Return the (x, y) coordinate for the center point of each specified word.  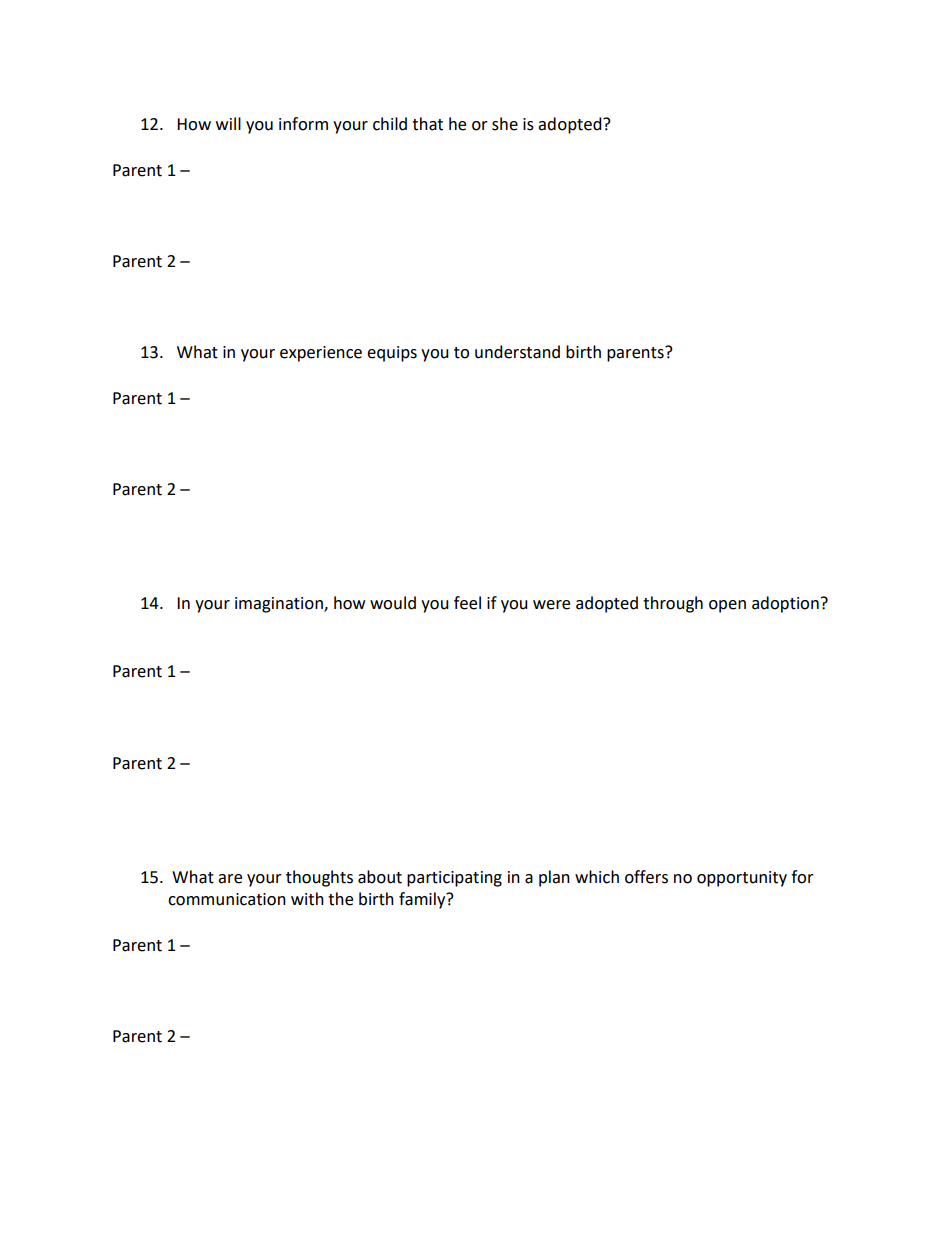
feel (467, 603)
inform (303, 124)
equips (392, 354)
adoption (785, 604)
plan (554, 878)
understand (517, 352)
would (393, 603)
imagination (280, 605)
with (307, 899)
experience (321, 354)
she (505, 124)
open (727, 606)
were (551, 605)
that (427, 124)
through (673, 604)
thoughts (319, 878)
